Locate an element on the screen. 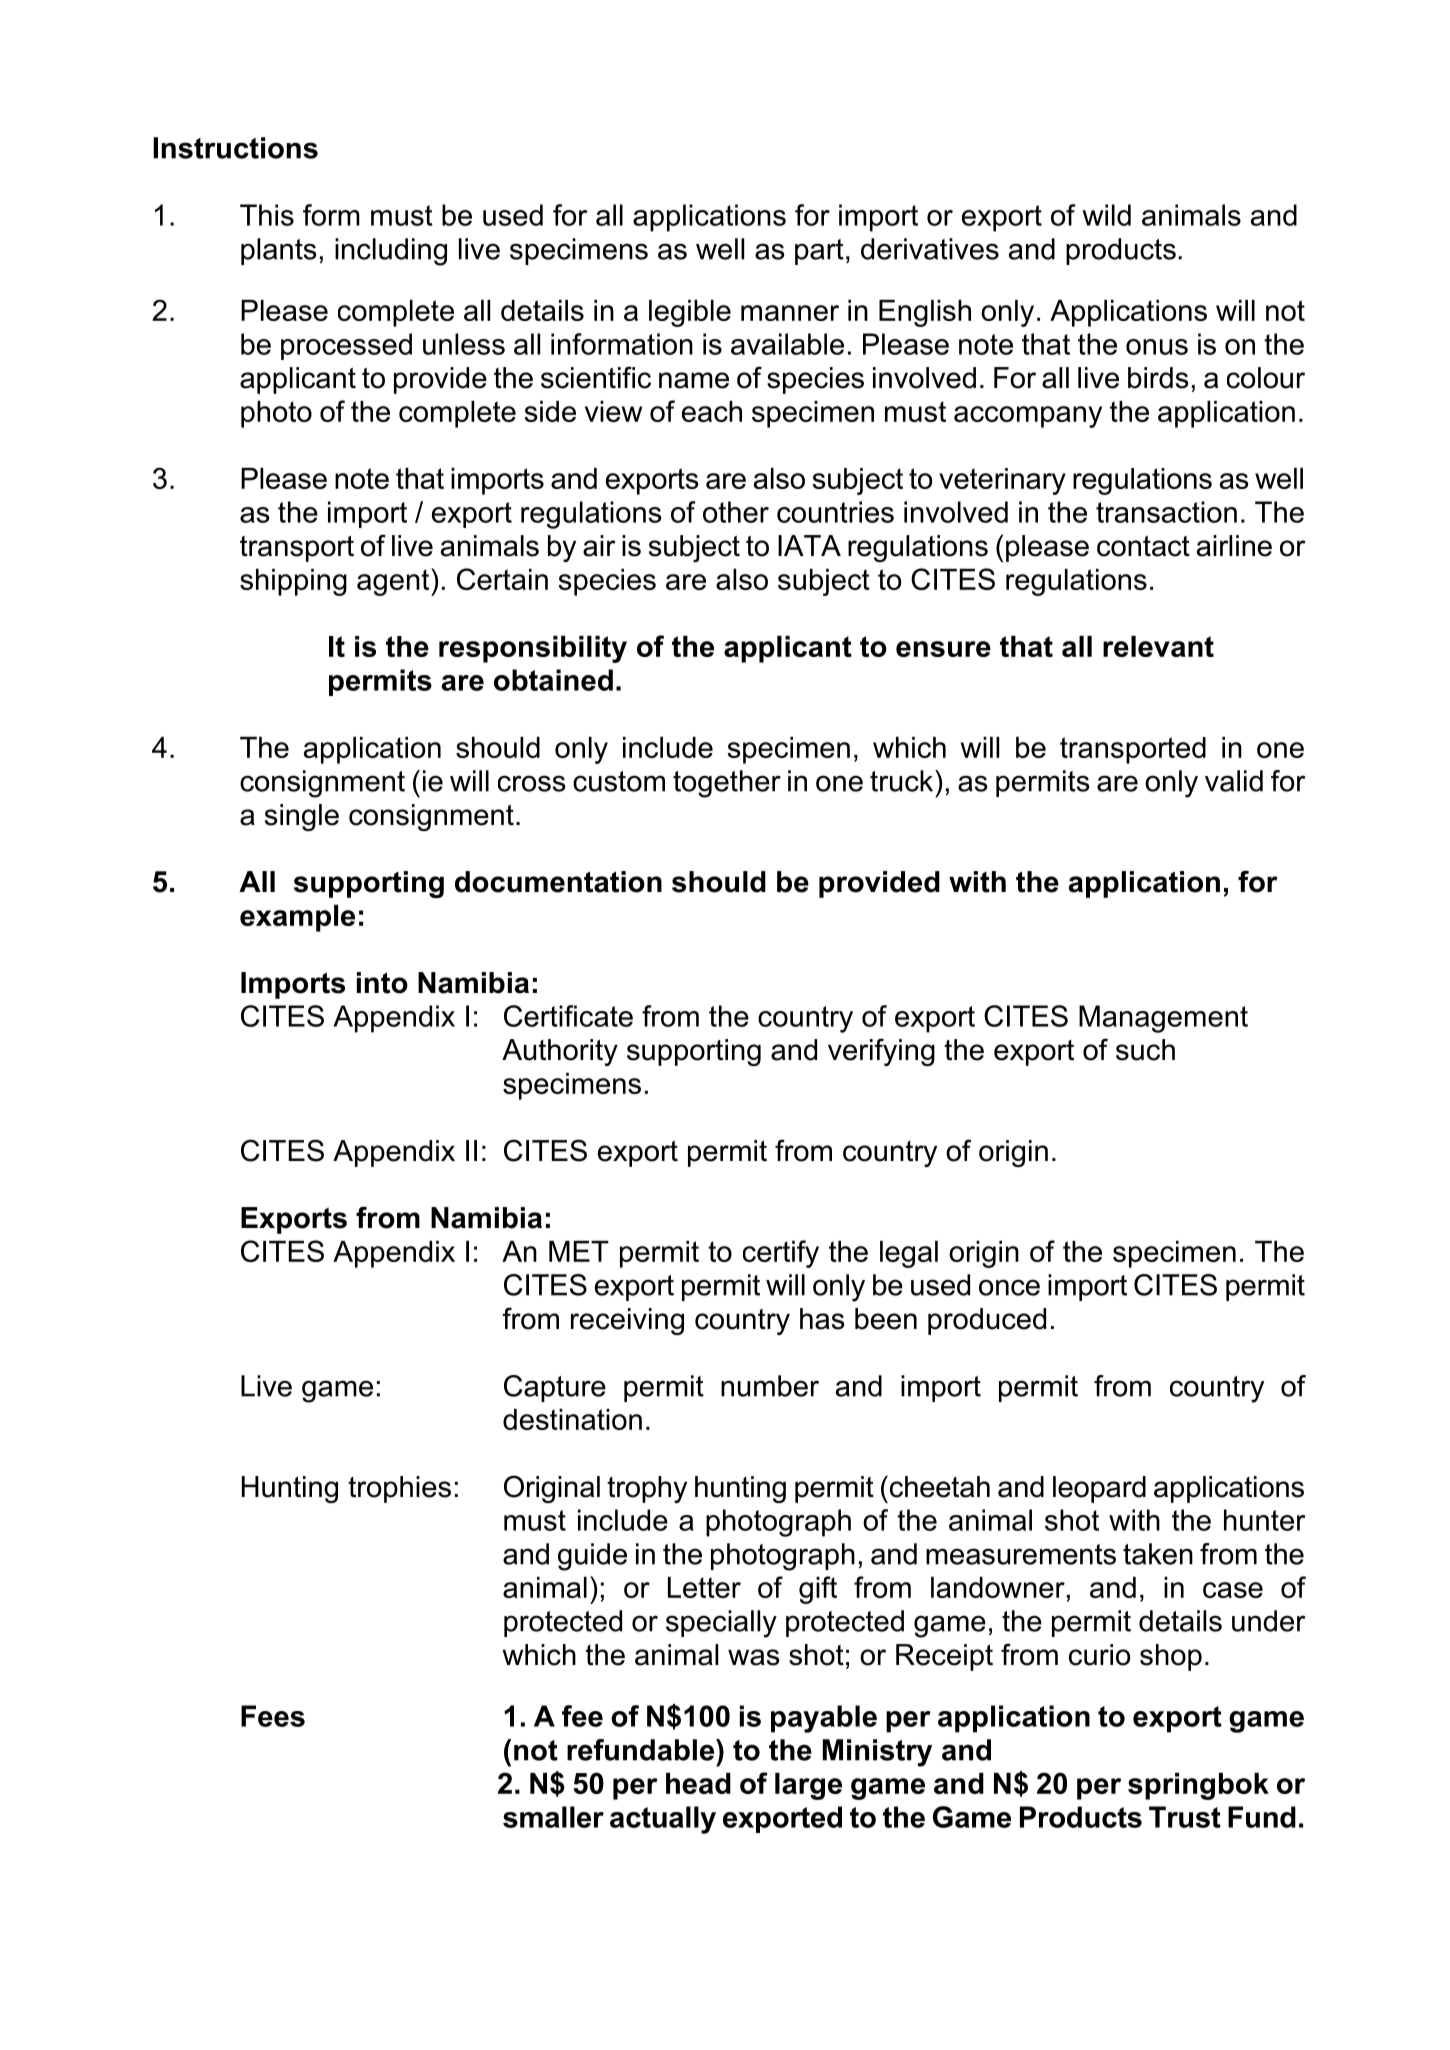  Fees is located at coordinates (273, 1716).
